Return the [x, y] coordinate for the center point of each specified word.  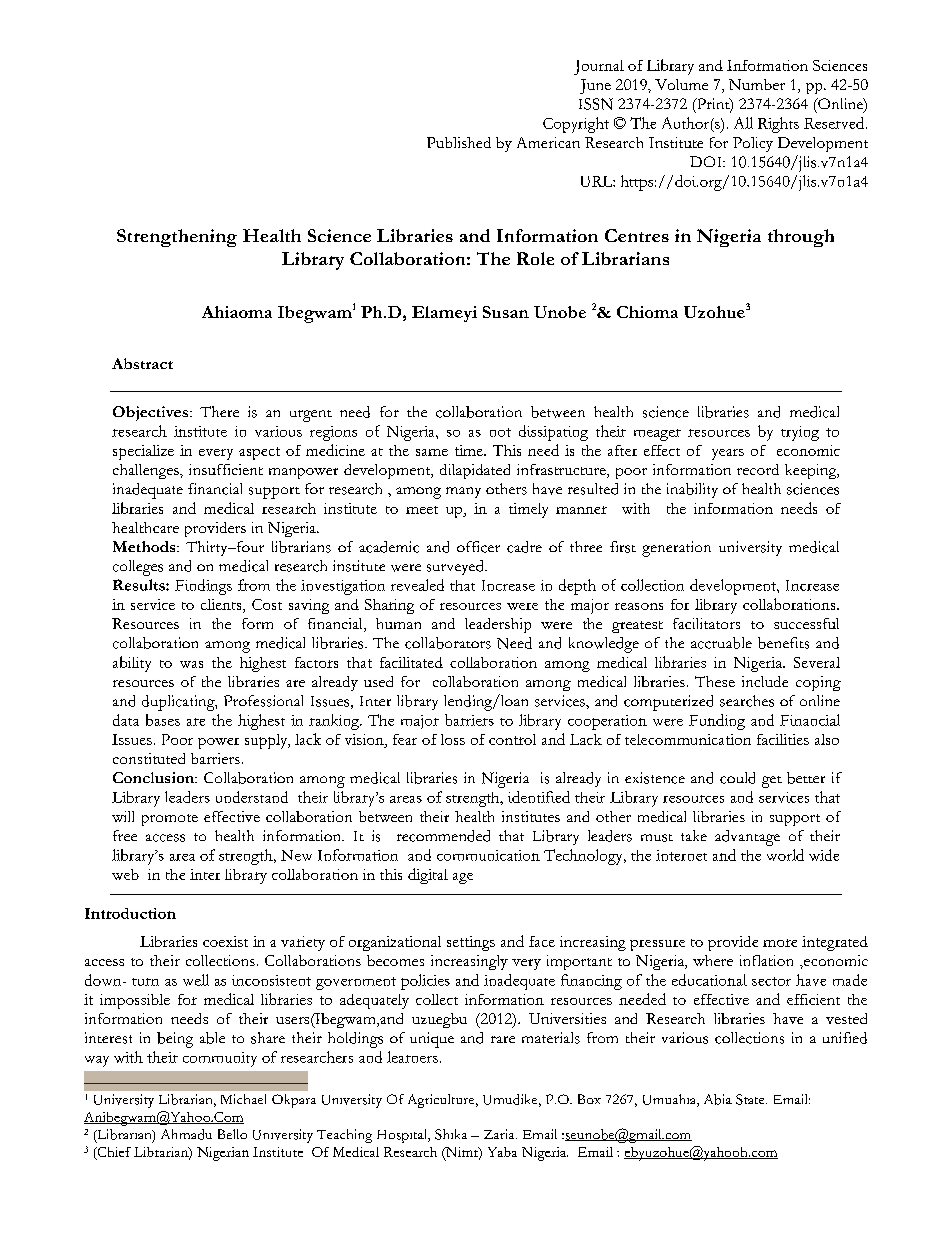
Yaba [502, 1152]
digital [428, 876]
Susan [506, 312]
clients [222, 606]
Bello [232, 1134]
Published [459, 142]
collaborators [448, 643]
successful [806, 623]
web [125, 874]
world [785, 855]
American [548, 142]
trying [800, 433]
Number [757, 84]
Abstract [142, 363]
